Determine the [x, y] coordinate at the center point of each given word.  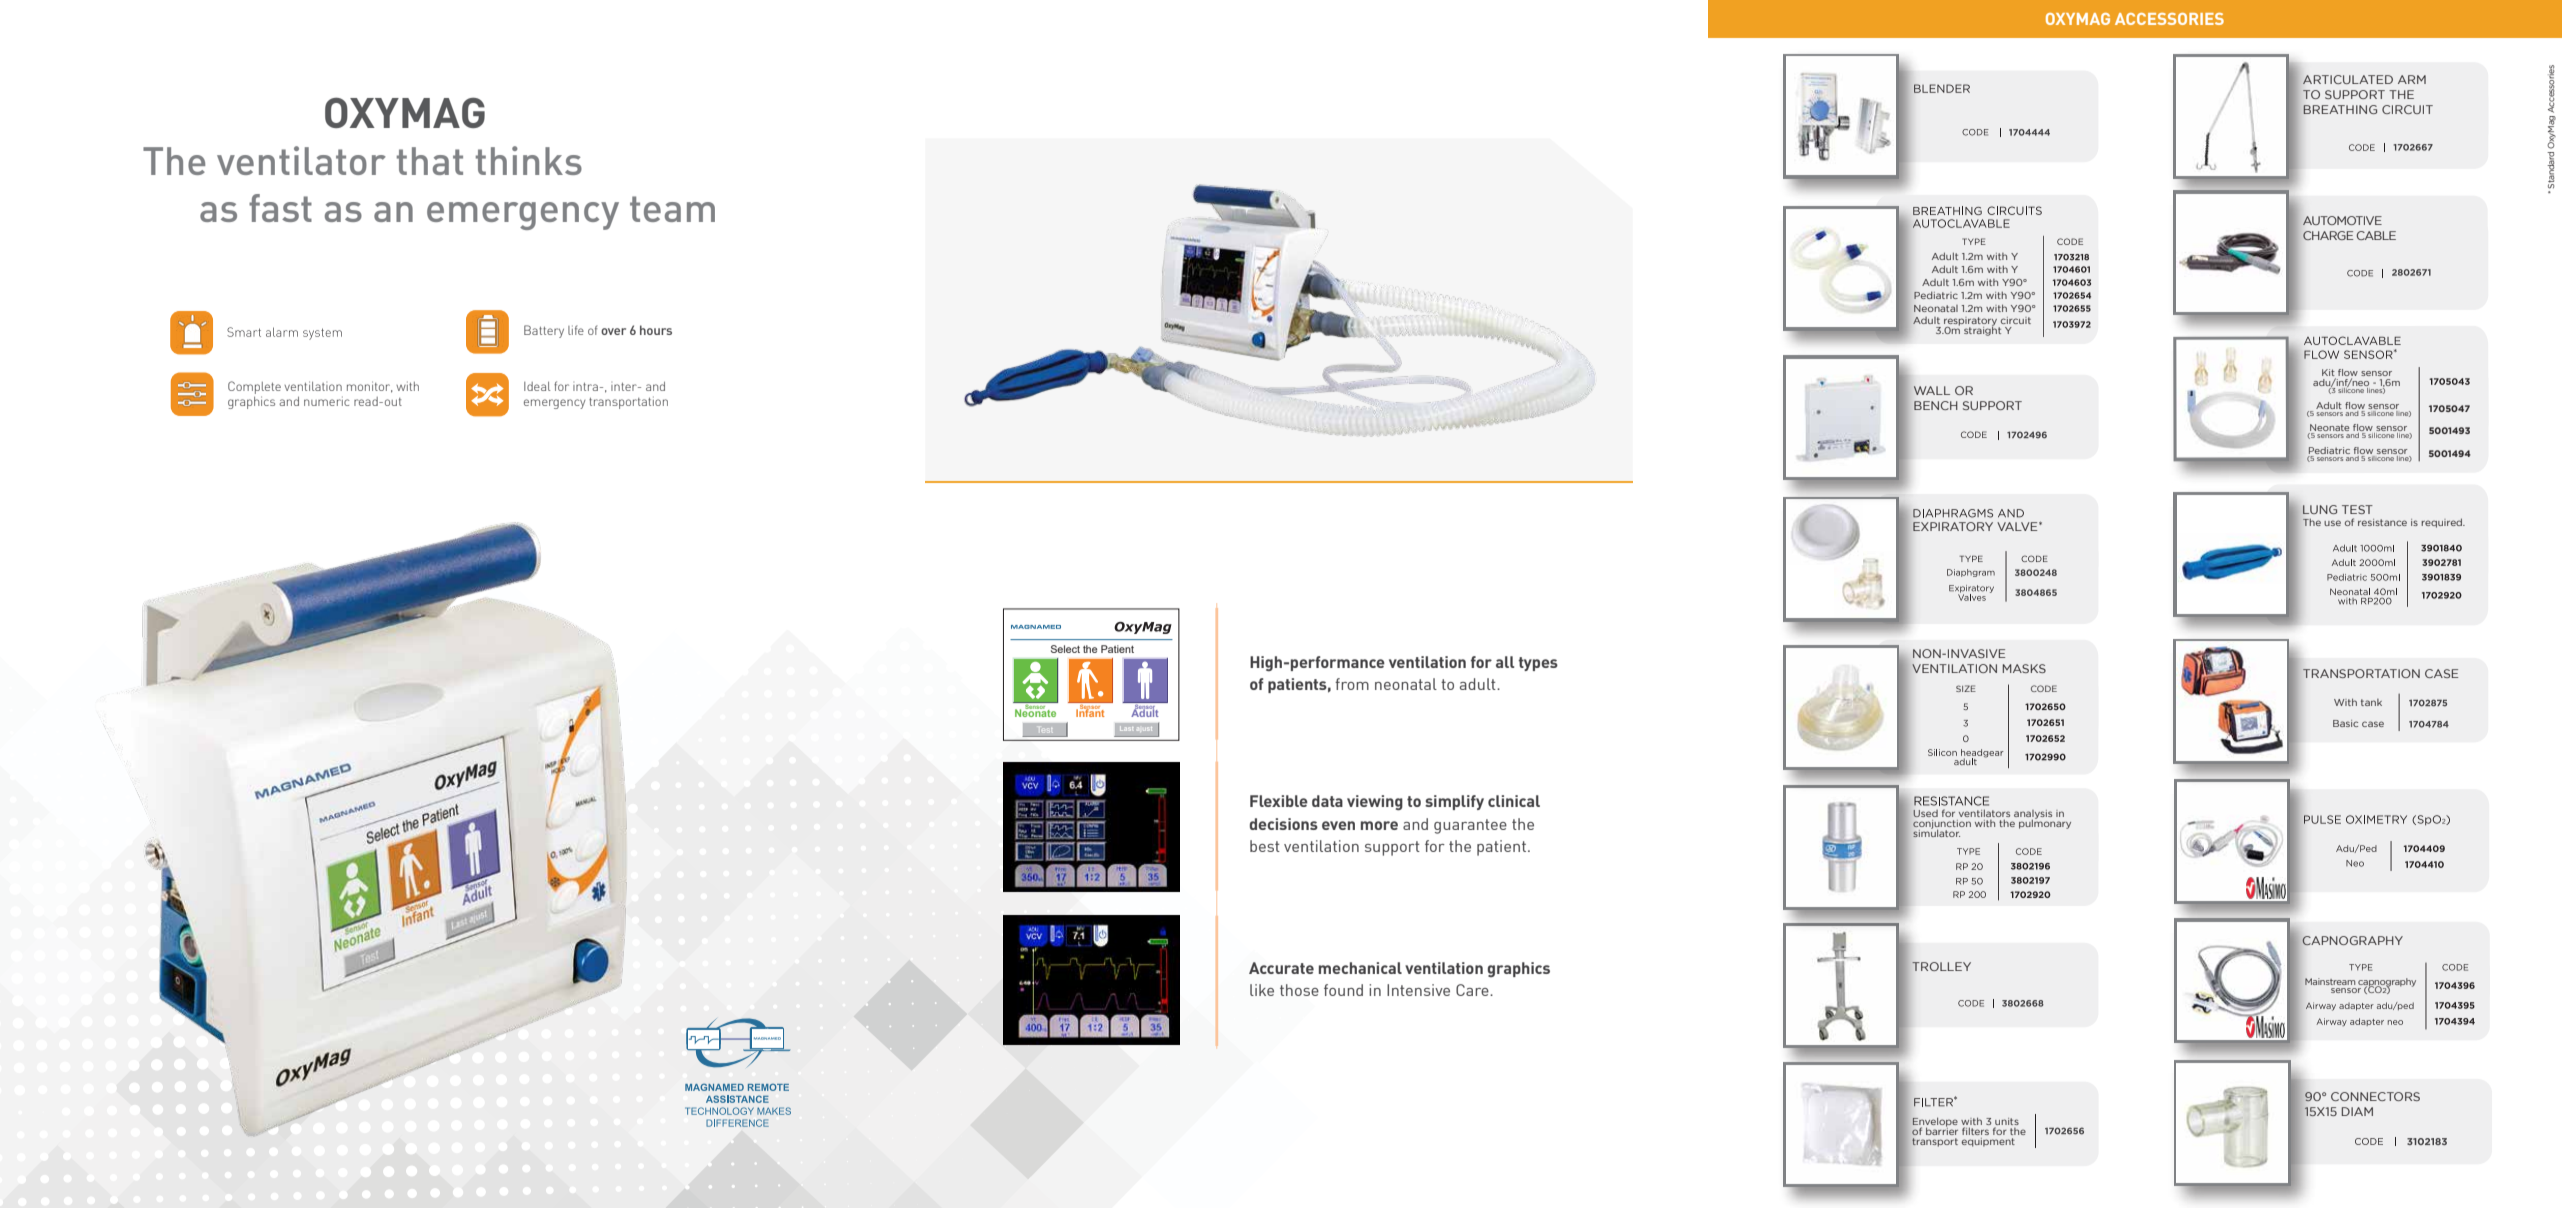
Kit [2329, 374]
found [1343, 990]
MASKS [2024, 668]
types [1538, 664]
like [1262, 990]
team [672, 209]
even [1338, 825]
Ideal [537, 386]
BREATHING [2340, 109]
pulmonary [2045, 823]
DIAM [2357, 1111]
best [1265, 846]
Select [1065, 649]
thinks [529, 160]
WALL [1932, 390]
